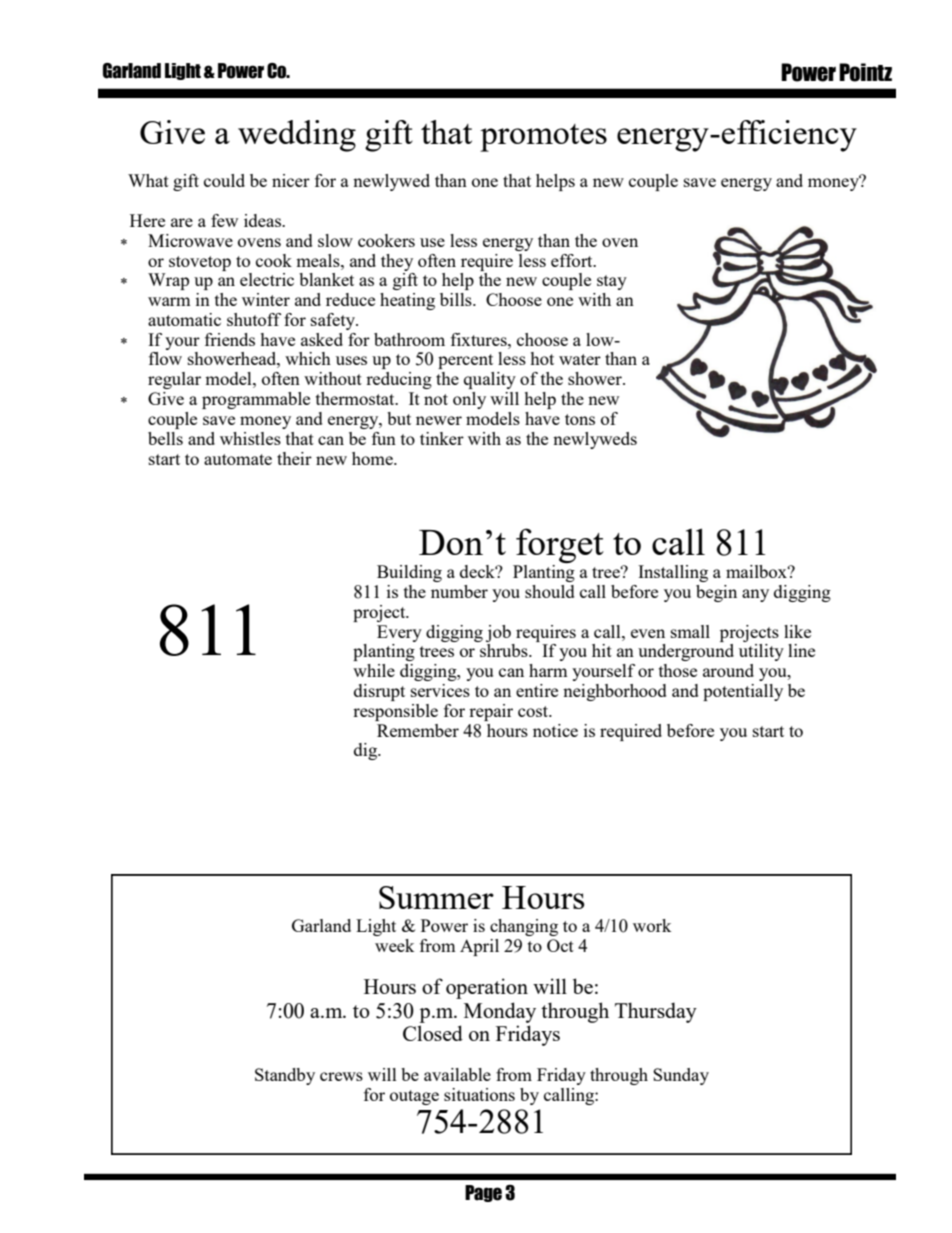 The image size is (952, 1233). Describe the element at coordinates (479, 947) in the screenshot. I see `April` at that location.
